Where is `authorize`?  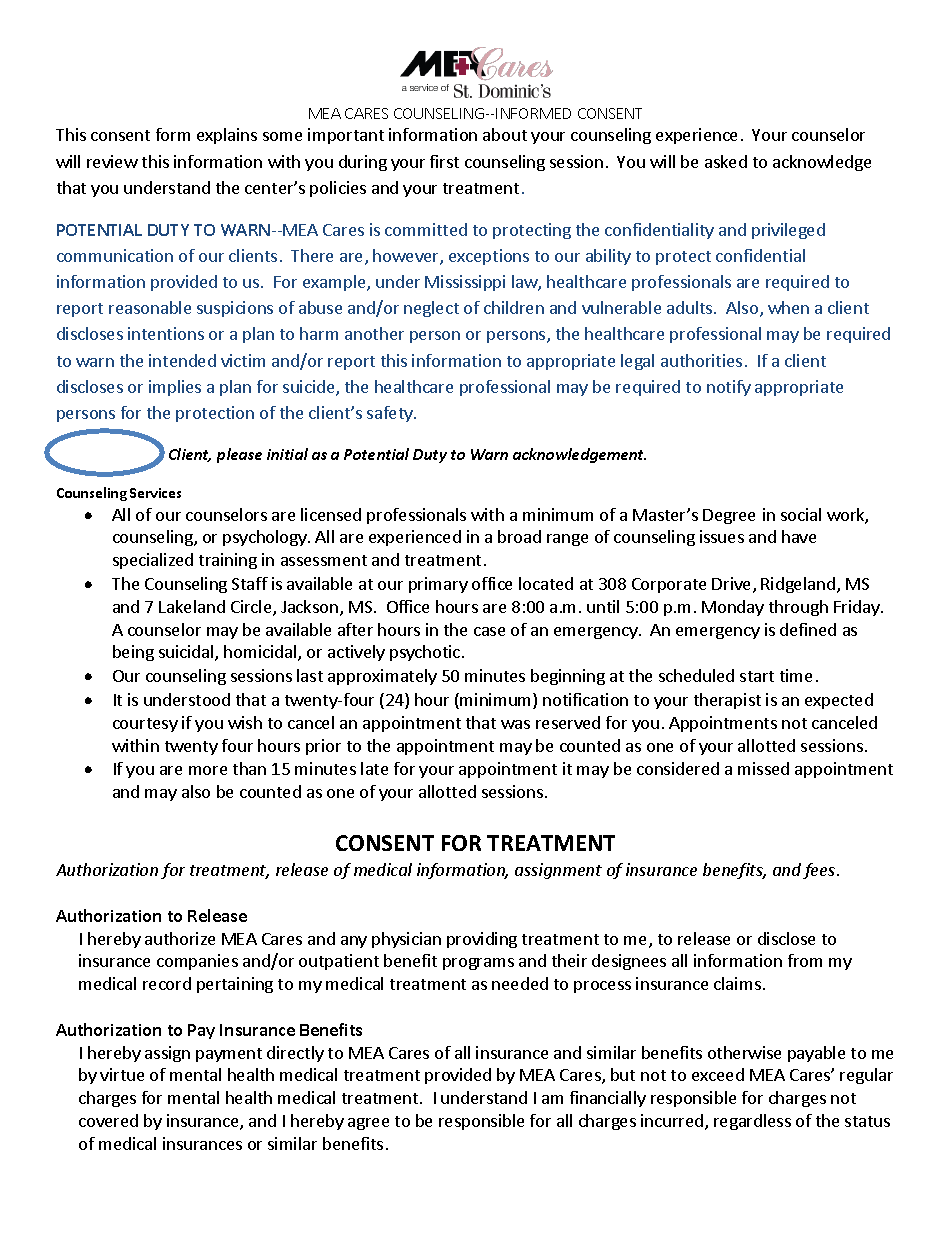 authorize is located at coordinates (180, 938).
